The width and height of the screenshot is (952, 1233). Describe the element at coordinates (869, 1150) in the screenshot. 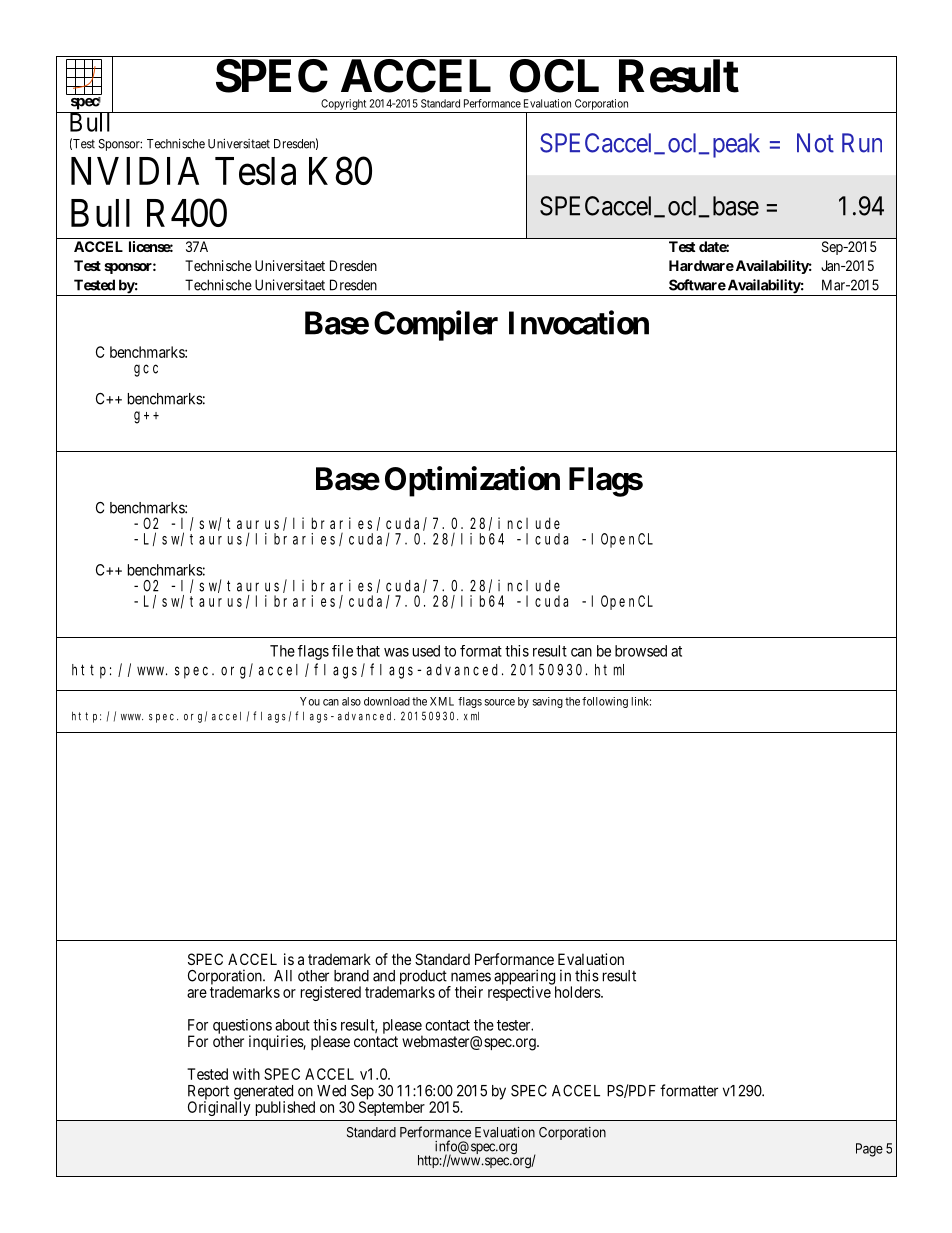

I see `Page` at that location.
